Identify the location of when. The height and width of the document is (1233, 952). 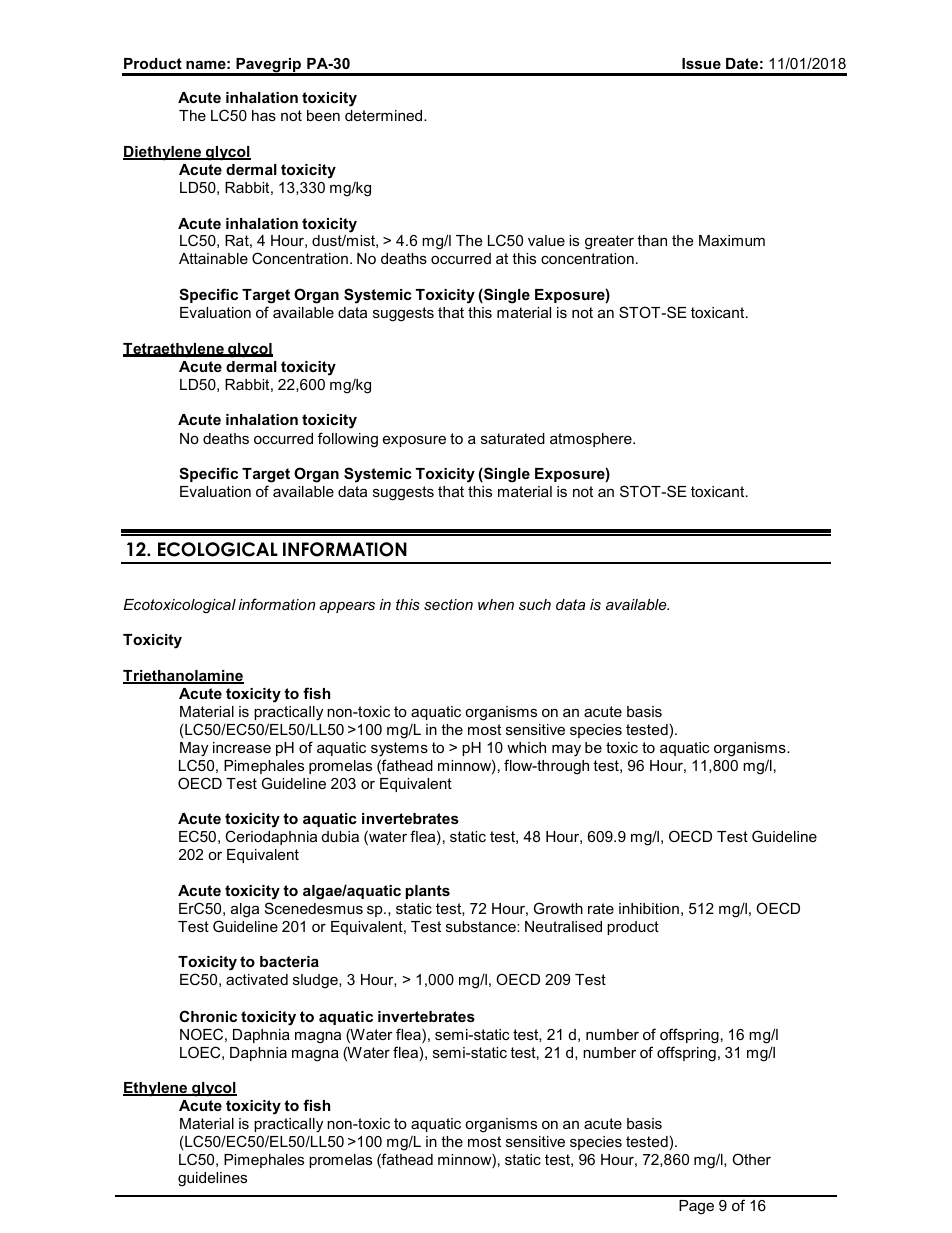
(496, 604).
